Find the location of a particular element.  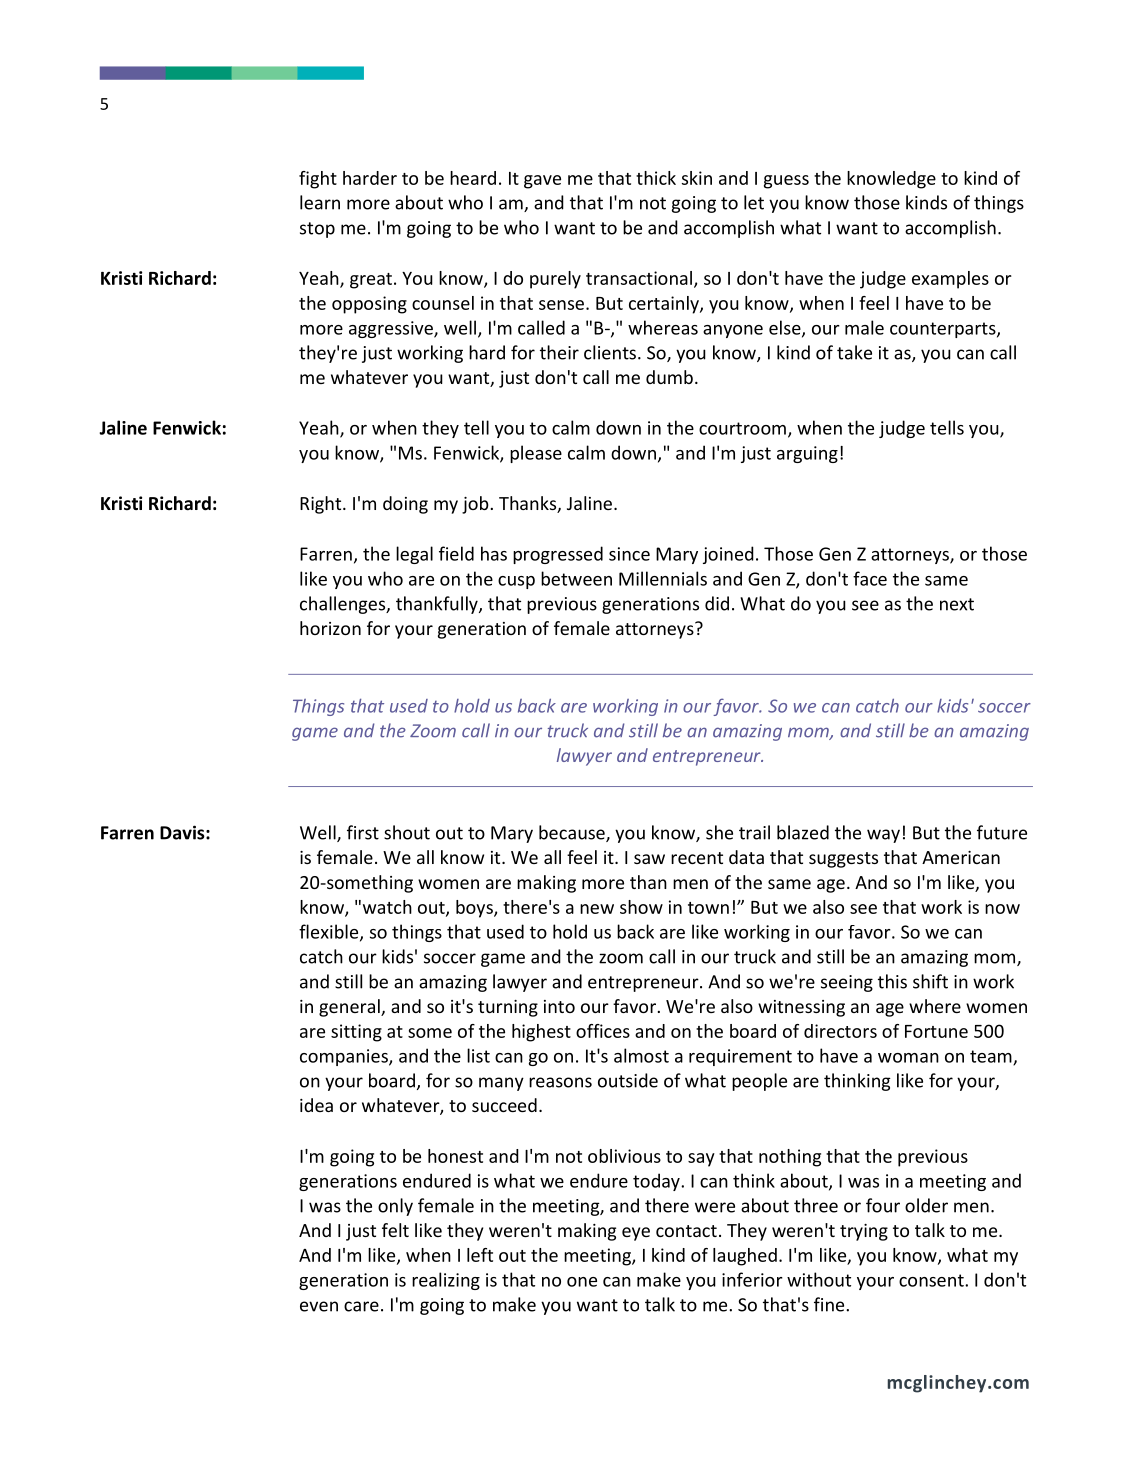

legal is located at coordinates (414, 555).
